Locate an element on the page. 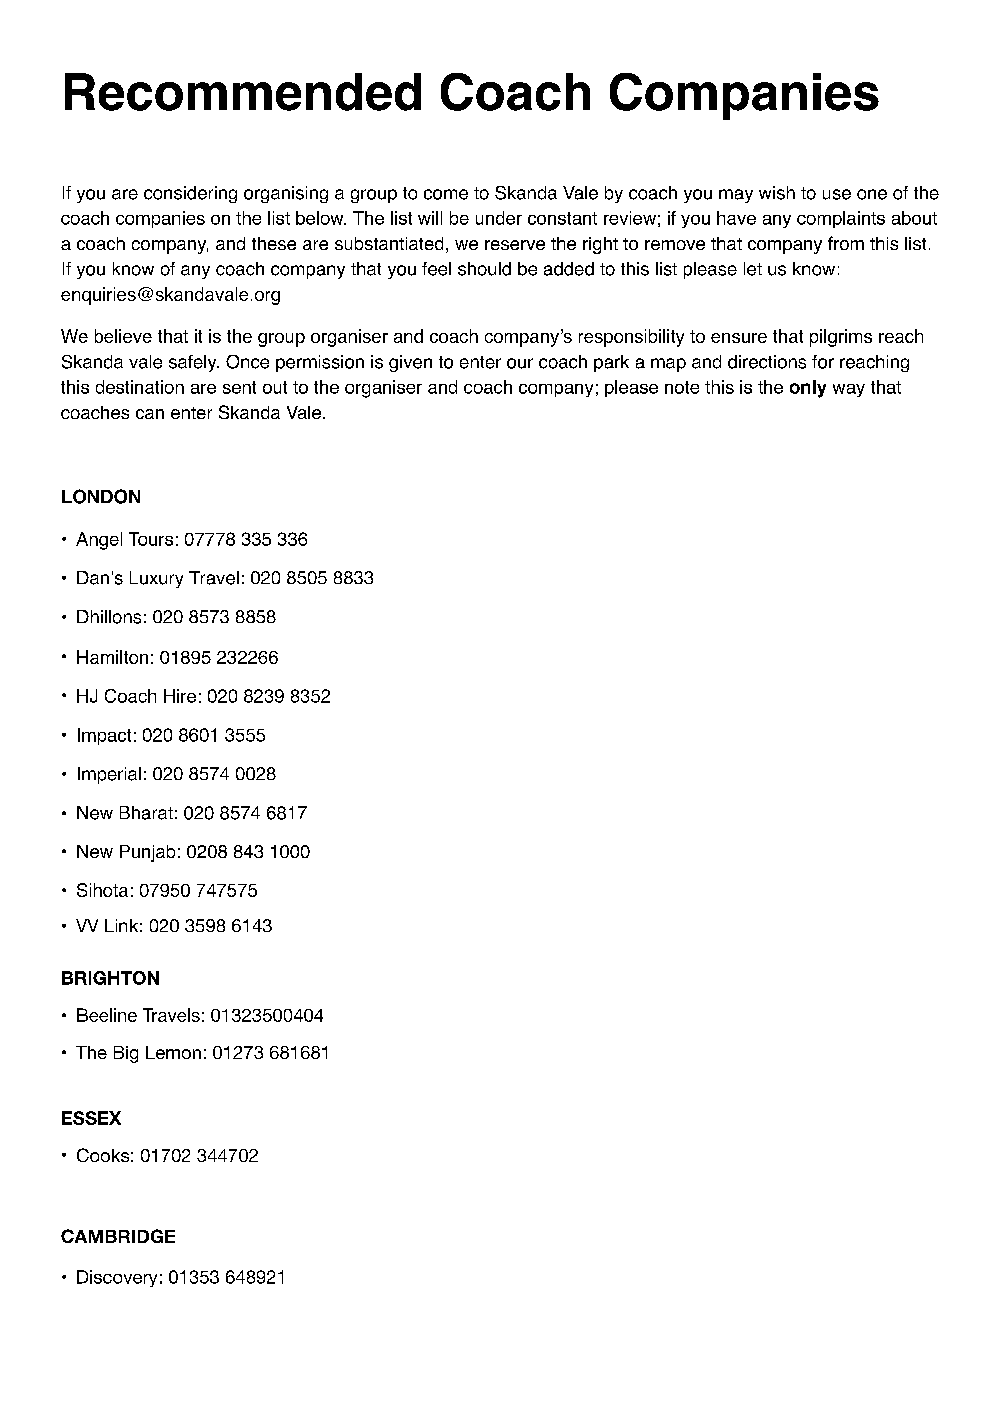  Discovery is located at coordinates (117, 1278).
